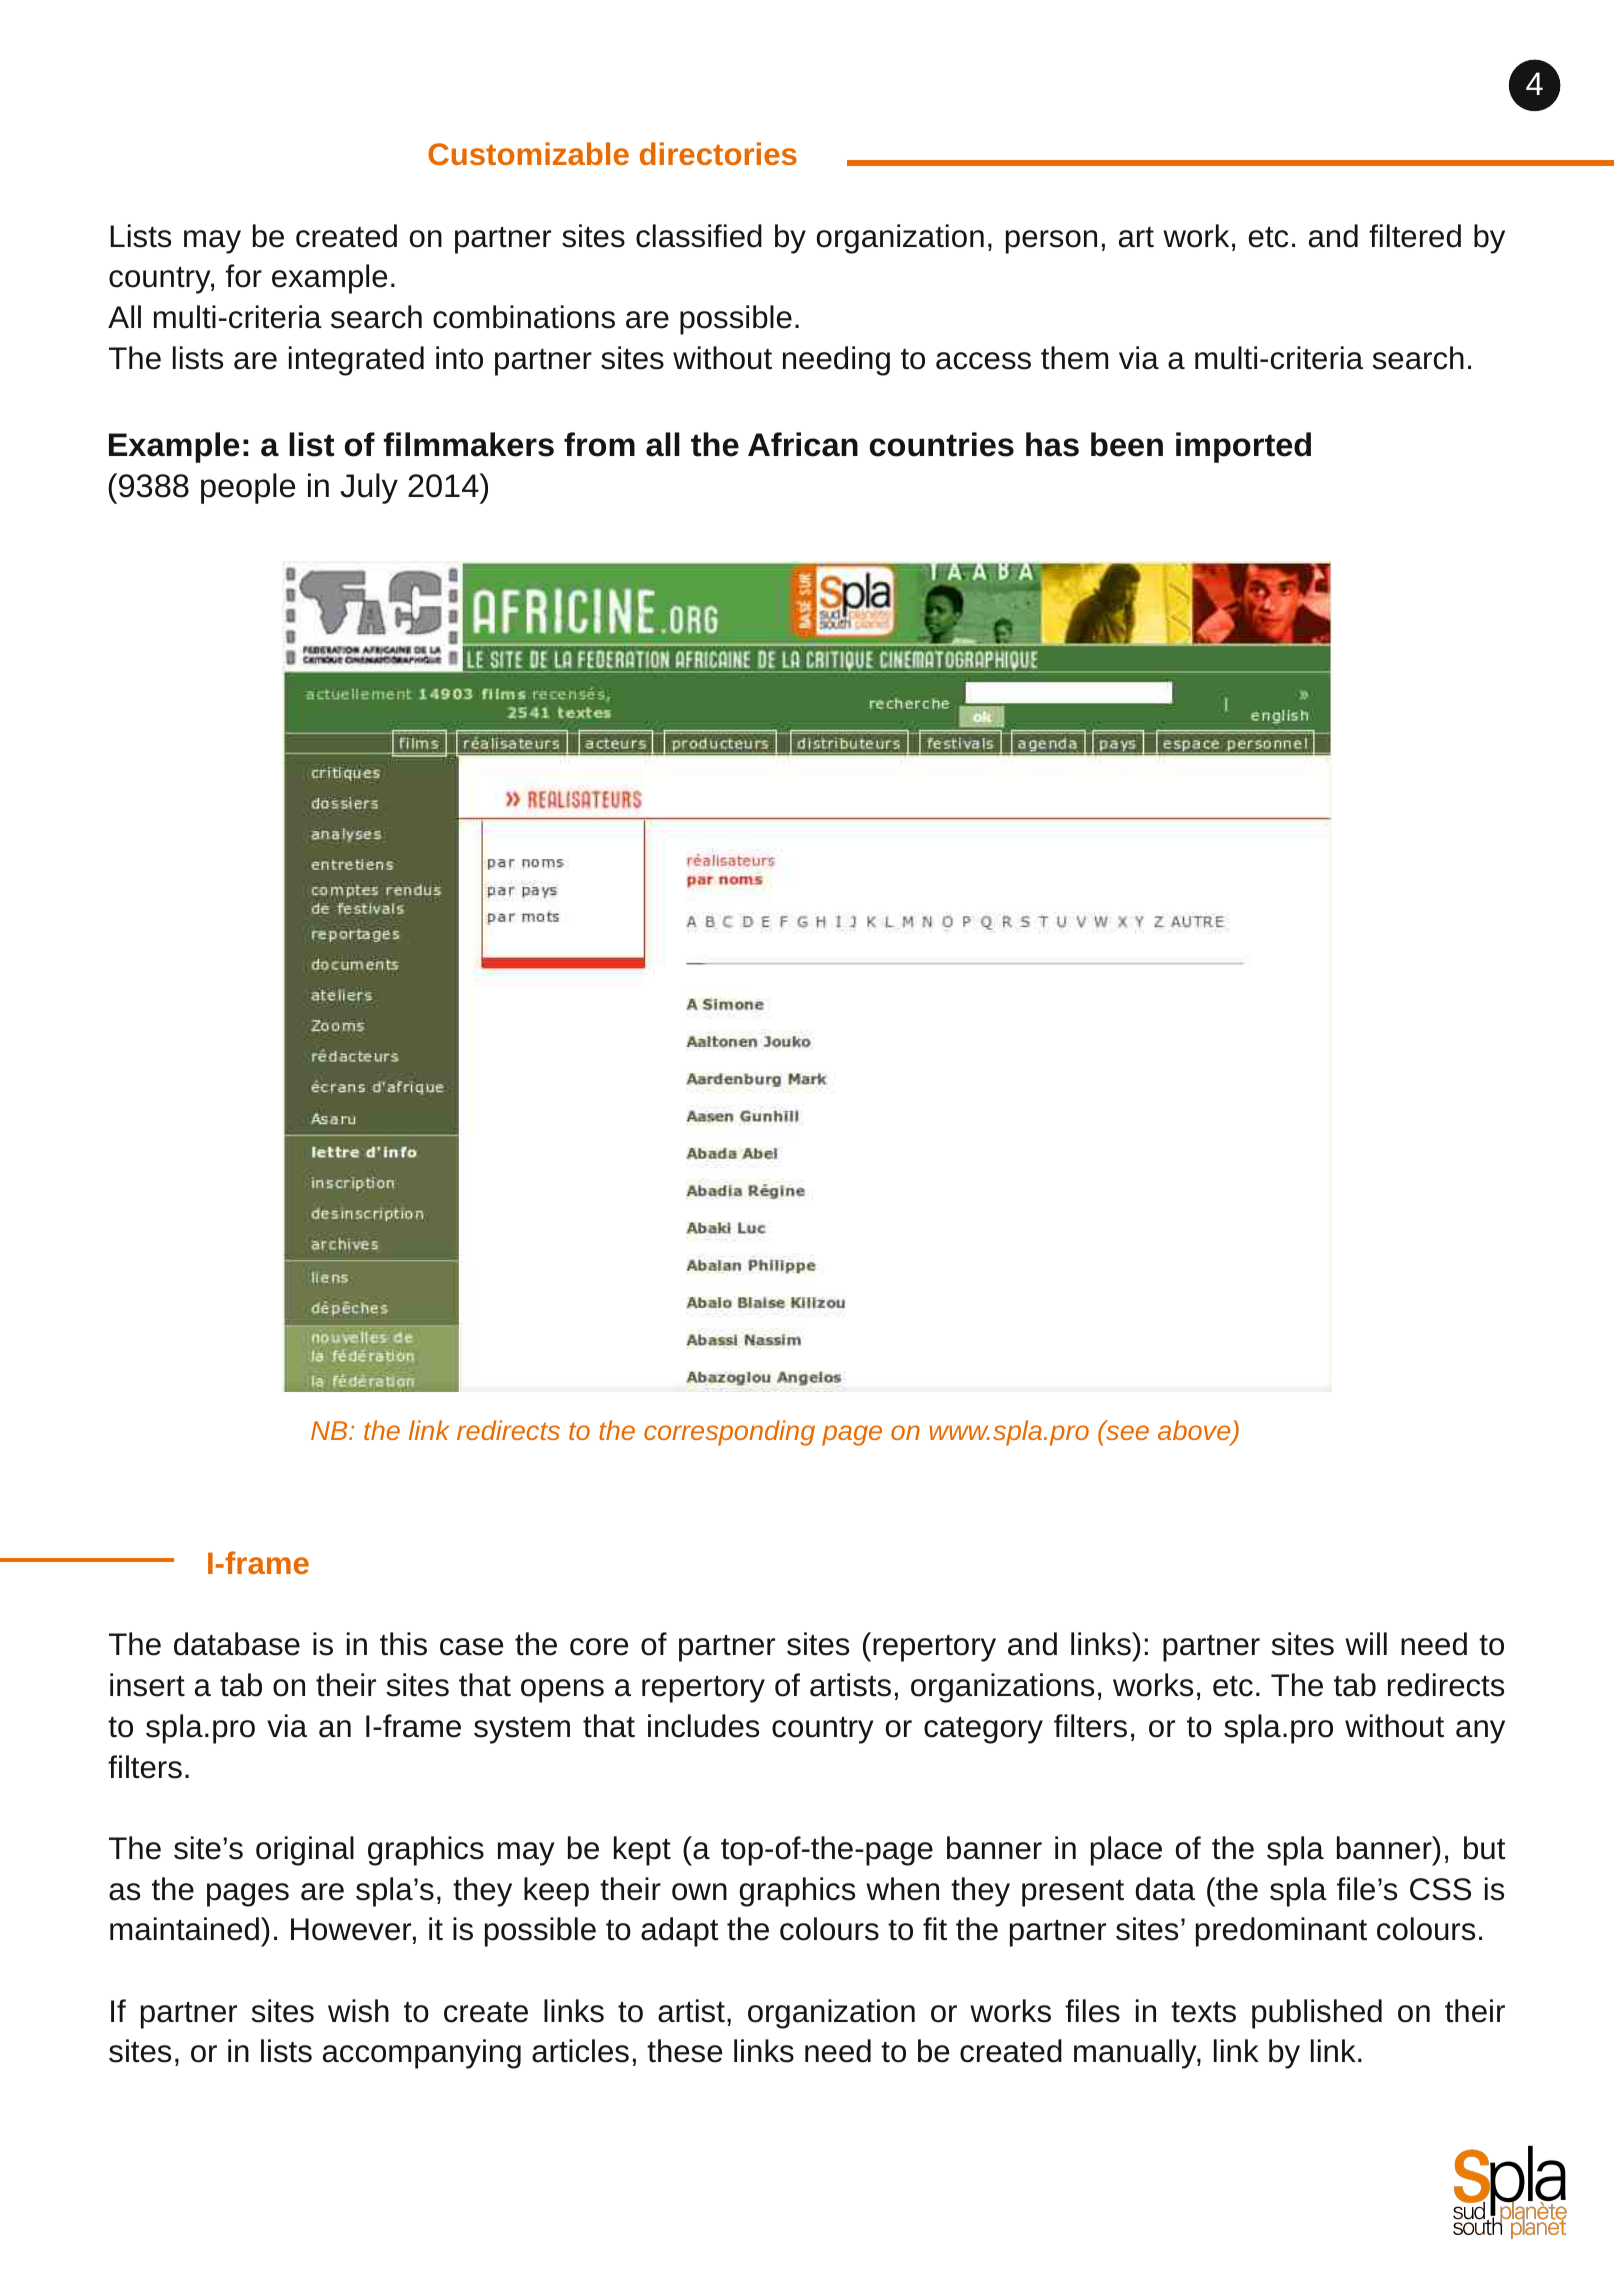  Describe the element at coordinates (244, 276) in the image. I see `for` at that location.
